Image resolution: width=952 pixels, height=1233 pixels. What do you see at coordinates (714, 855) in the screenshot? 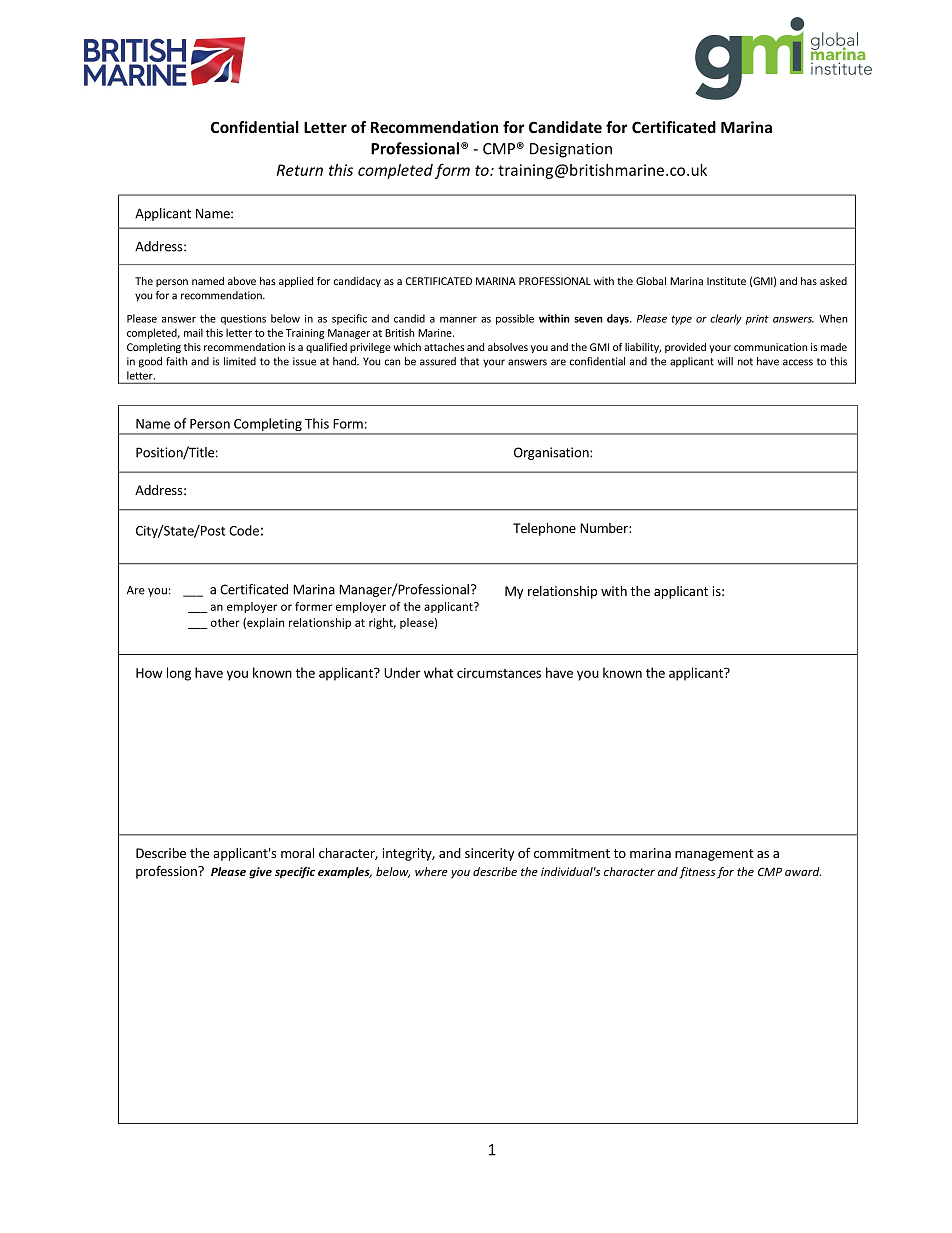
I see `management` at bounding box center [714, 855].
